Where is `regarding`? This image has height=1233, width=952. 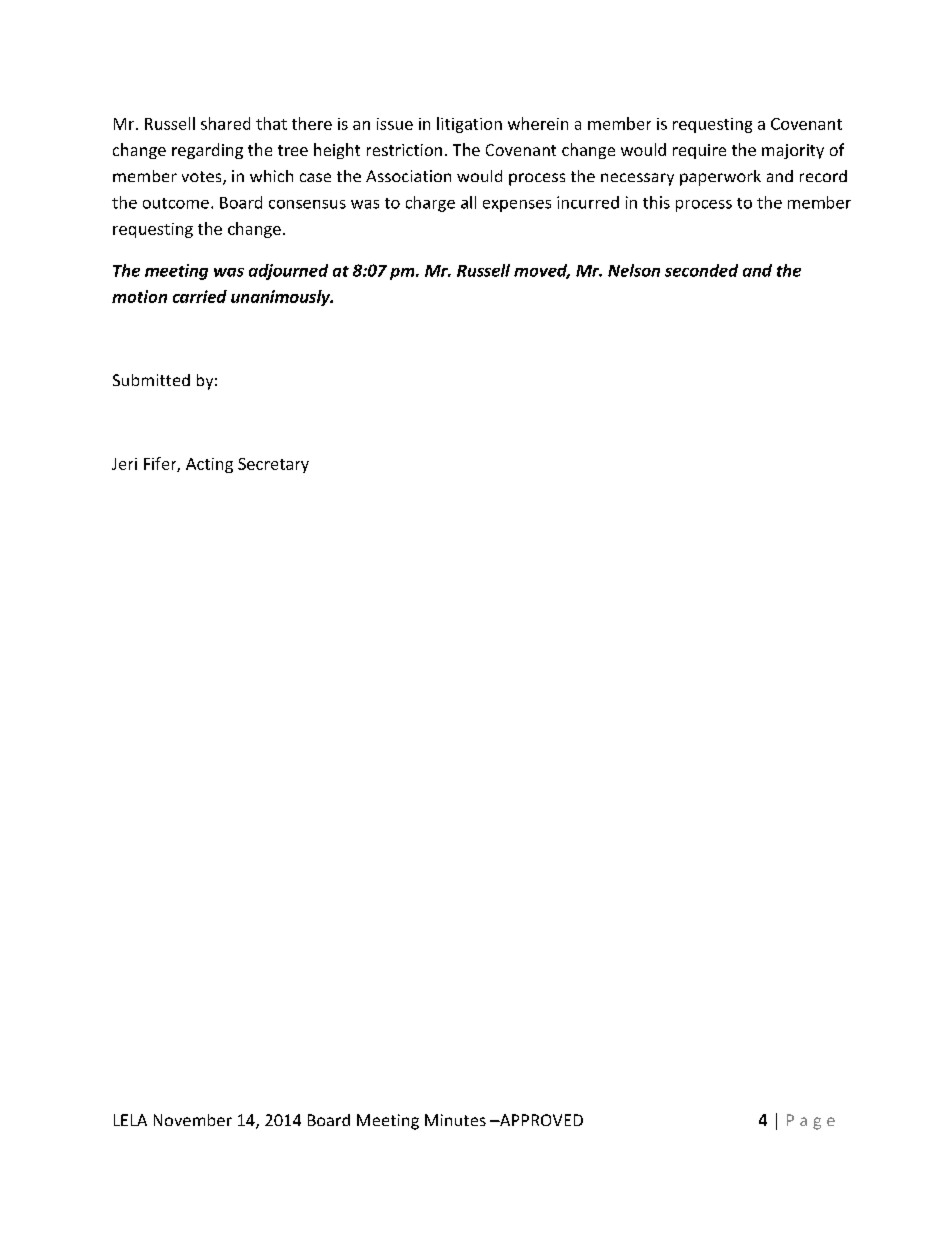 regarding is located at coordinates (207, 151).
